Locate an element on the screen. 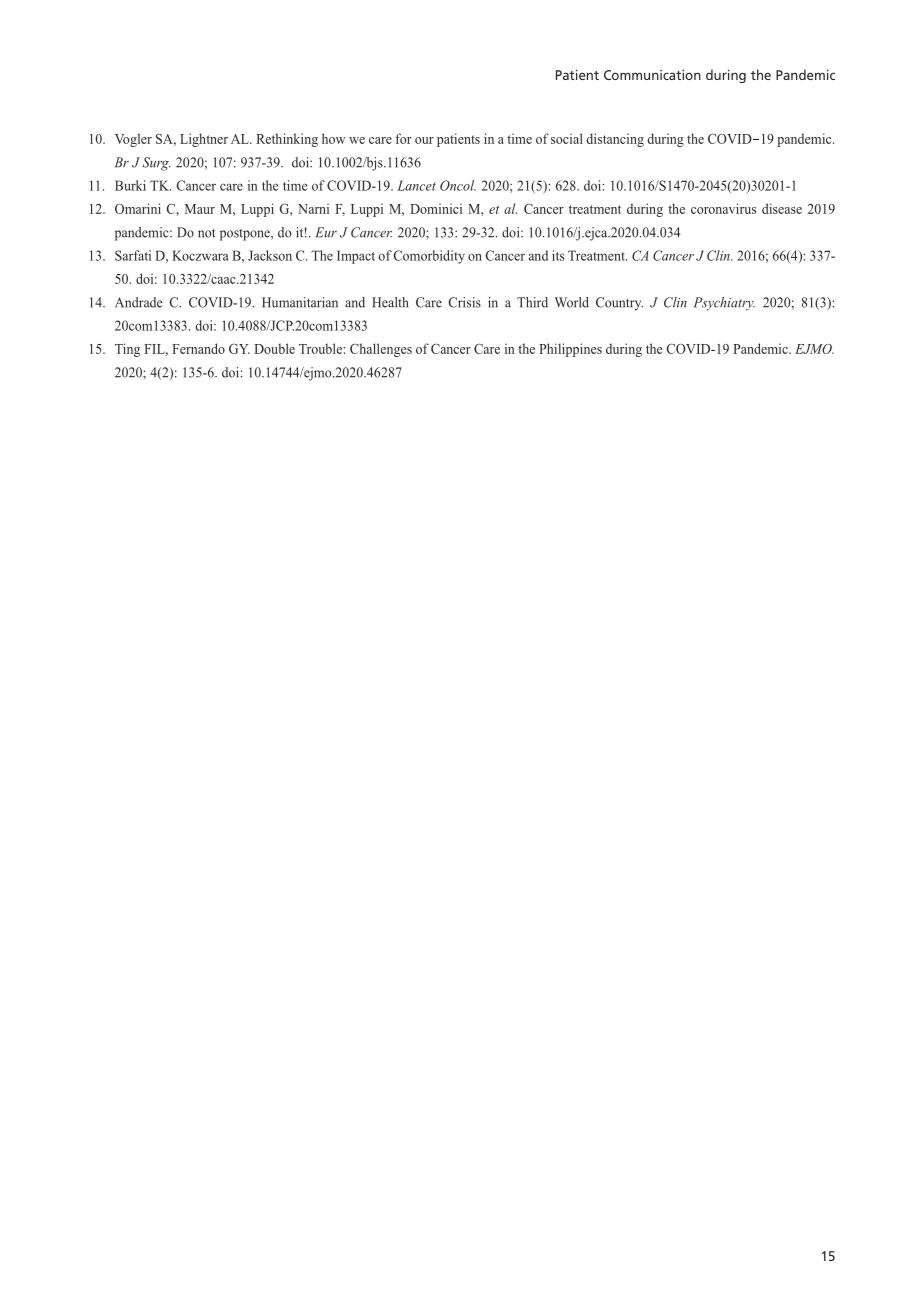 The image size is (924, 1309). Rethinking is located at coordinates (287, 140).
